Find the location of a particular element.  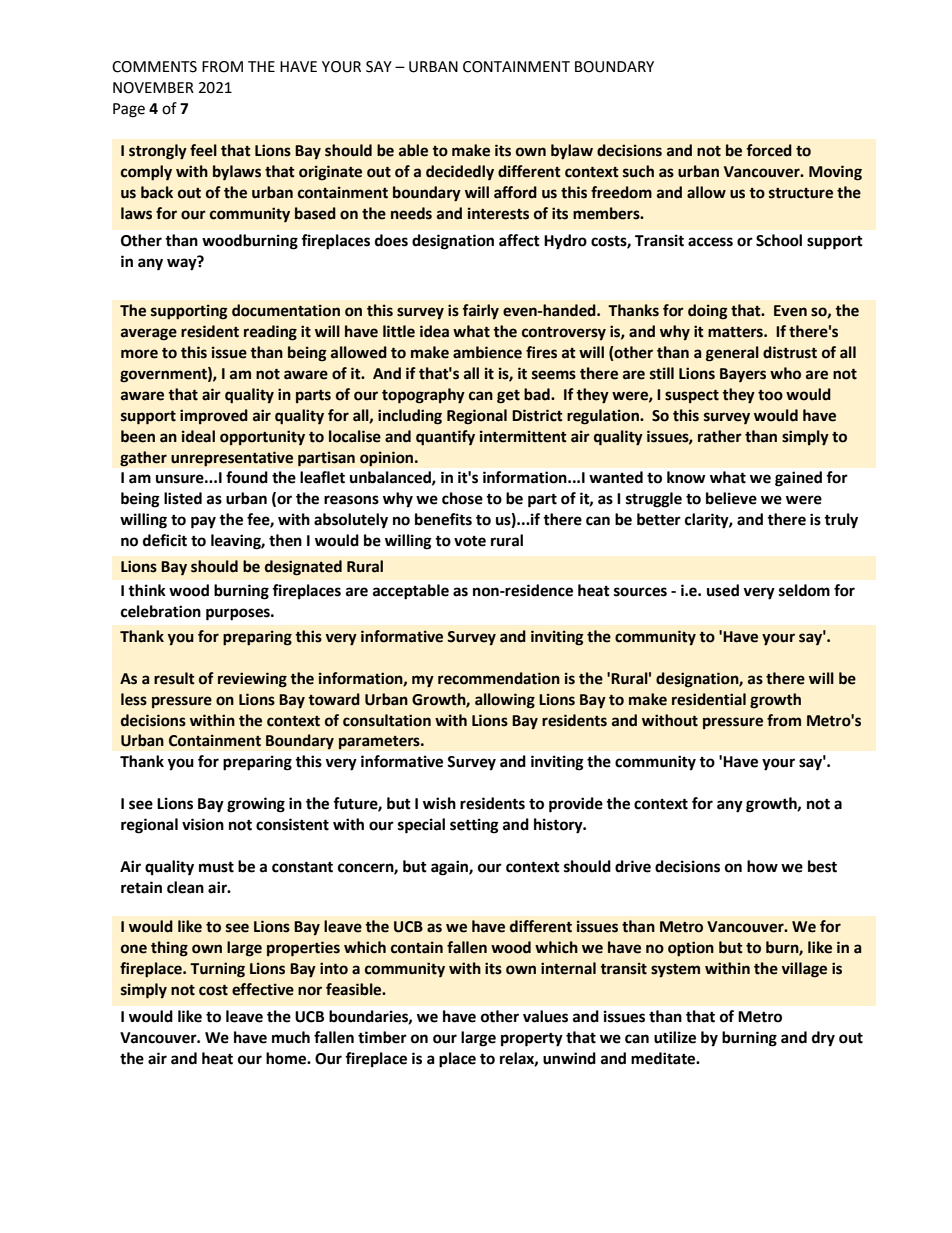

pay is located at coordinates (203, 522).
